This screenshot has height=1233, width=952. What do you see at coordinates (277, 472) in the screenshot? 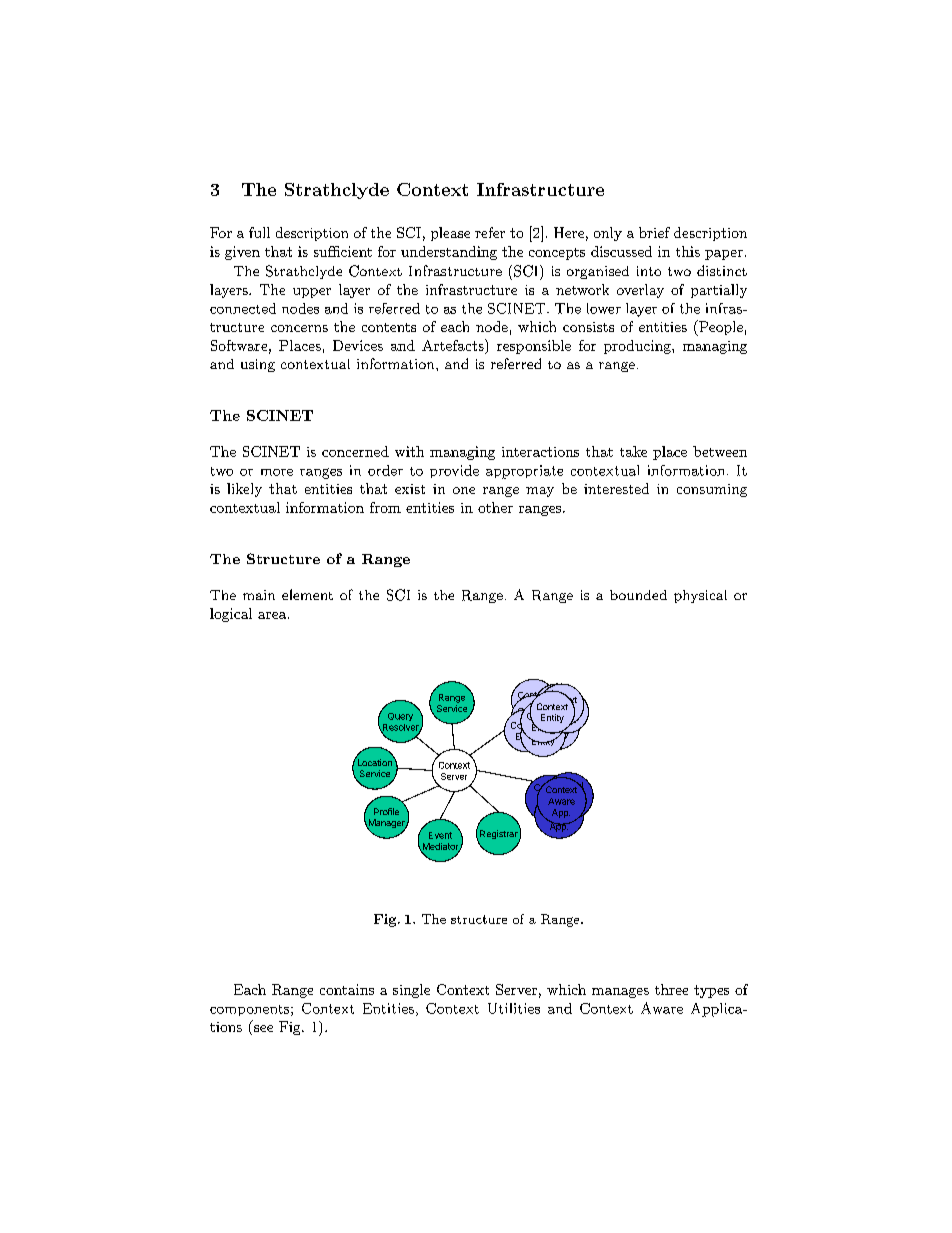
I see `more` at bounding box center [277, 472].
